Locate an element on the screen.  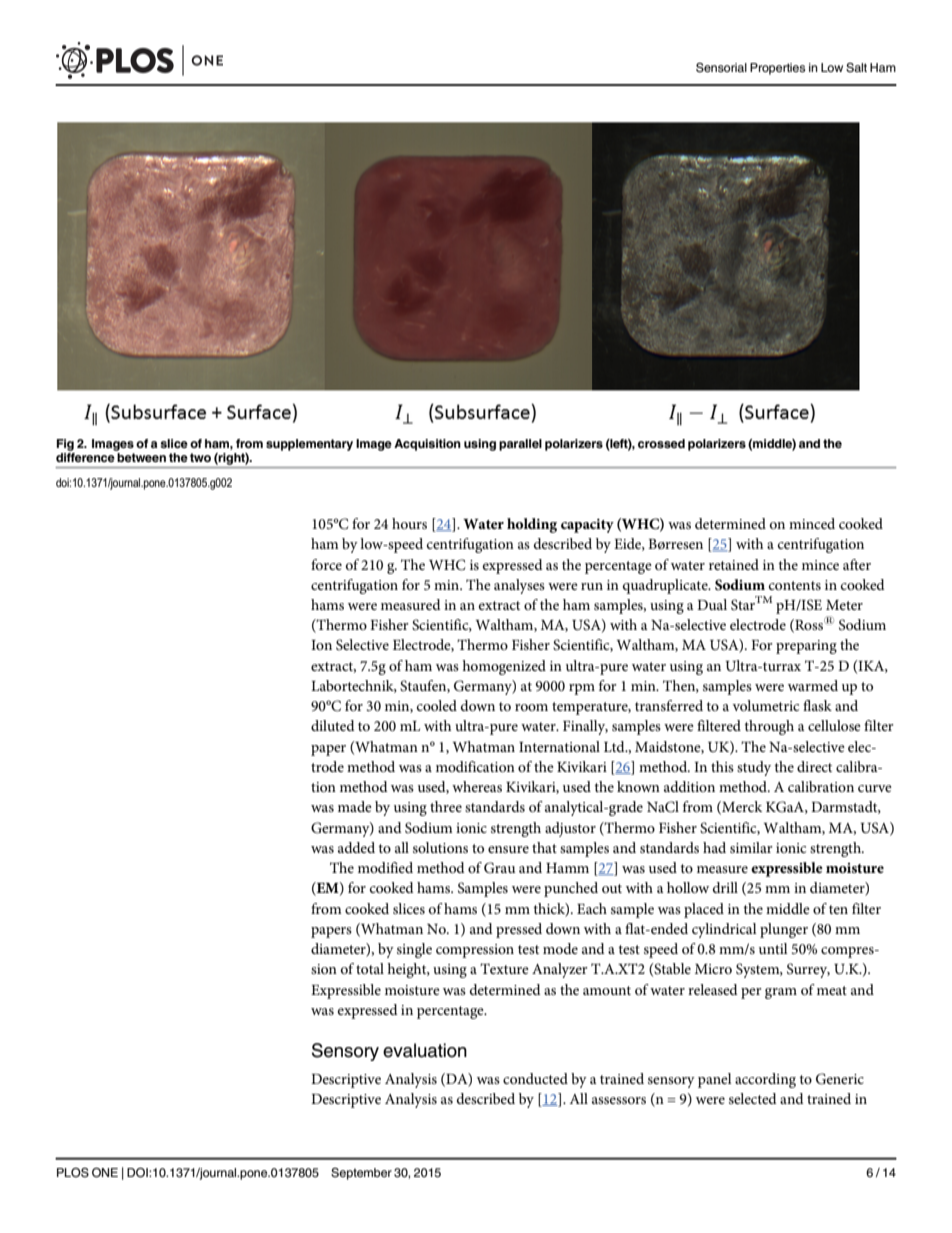
PLOS is located at coordinates (73, 1173).
